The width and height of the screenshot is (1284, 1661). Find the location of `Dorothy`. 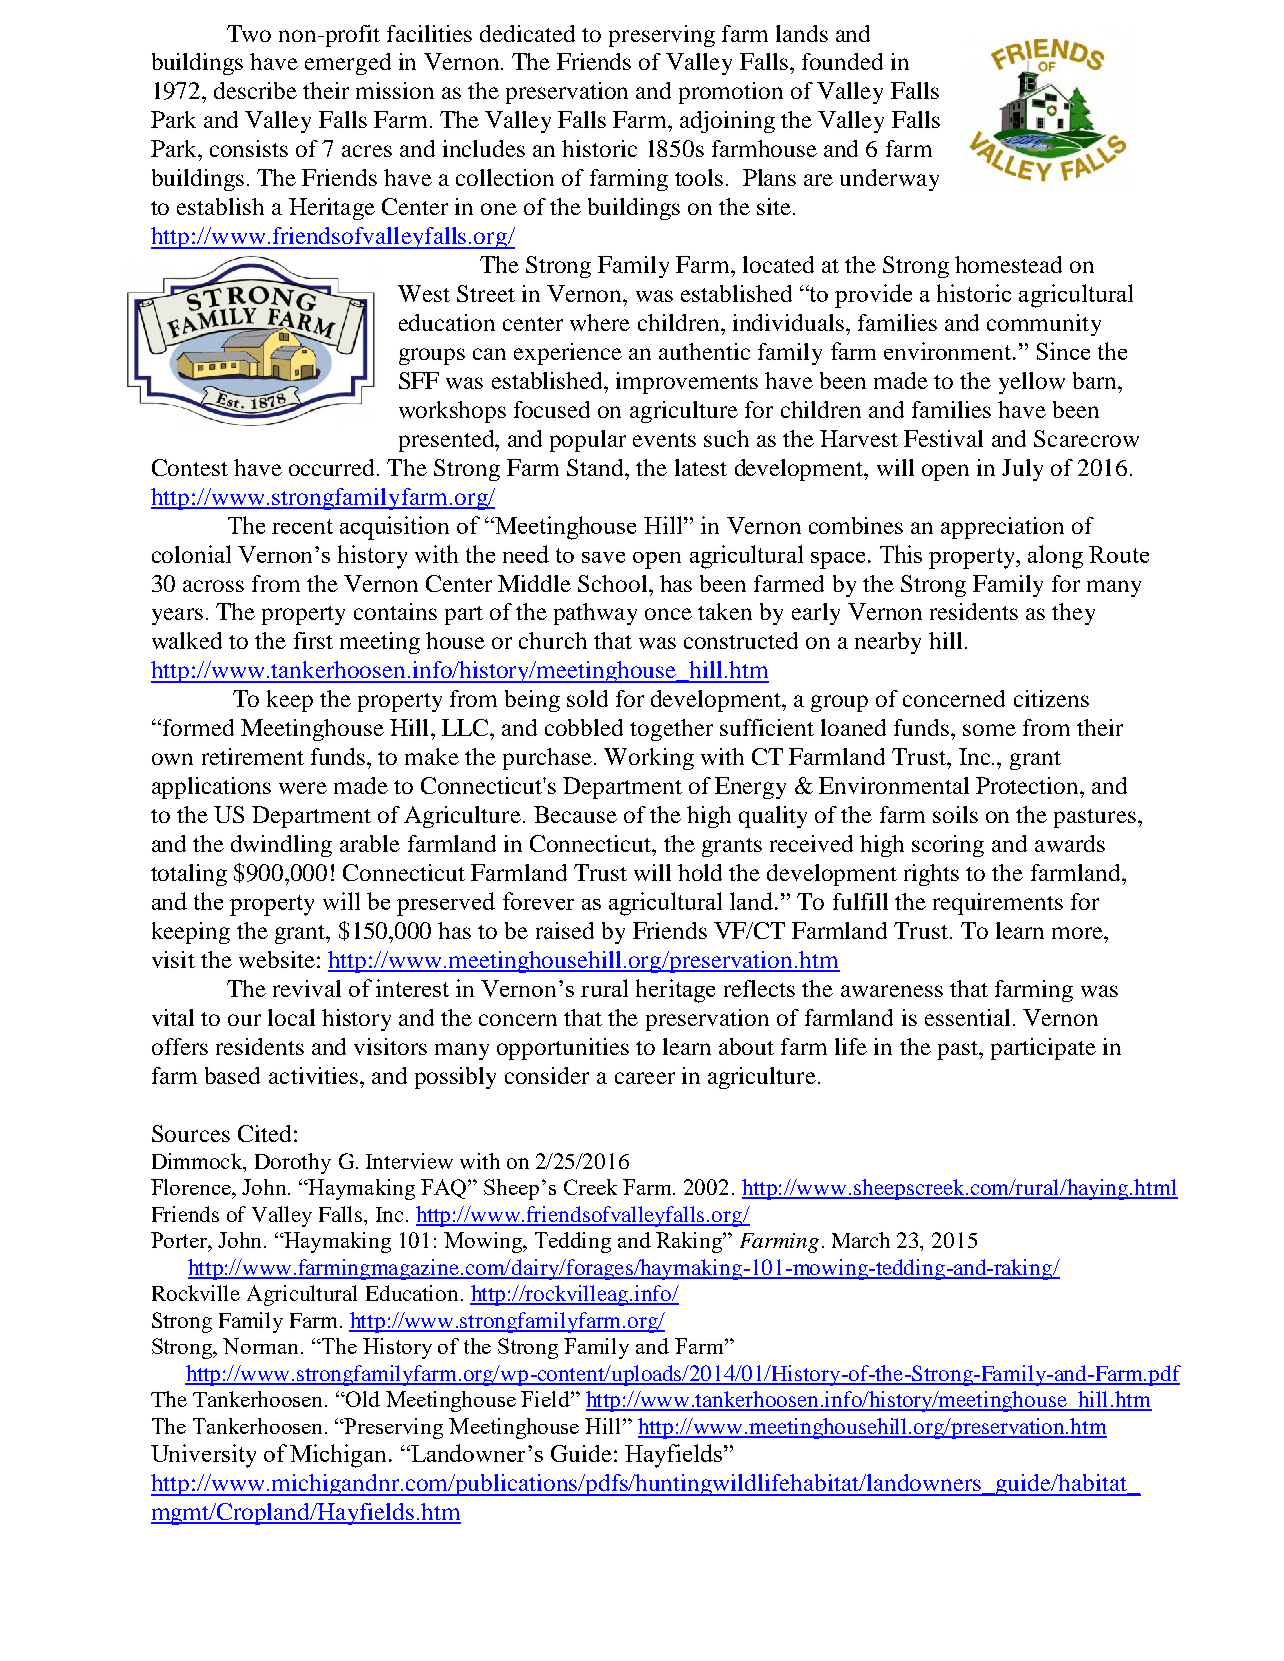

Dorothy is located at coordinates (293, 1163).
